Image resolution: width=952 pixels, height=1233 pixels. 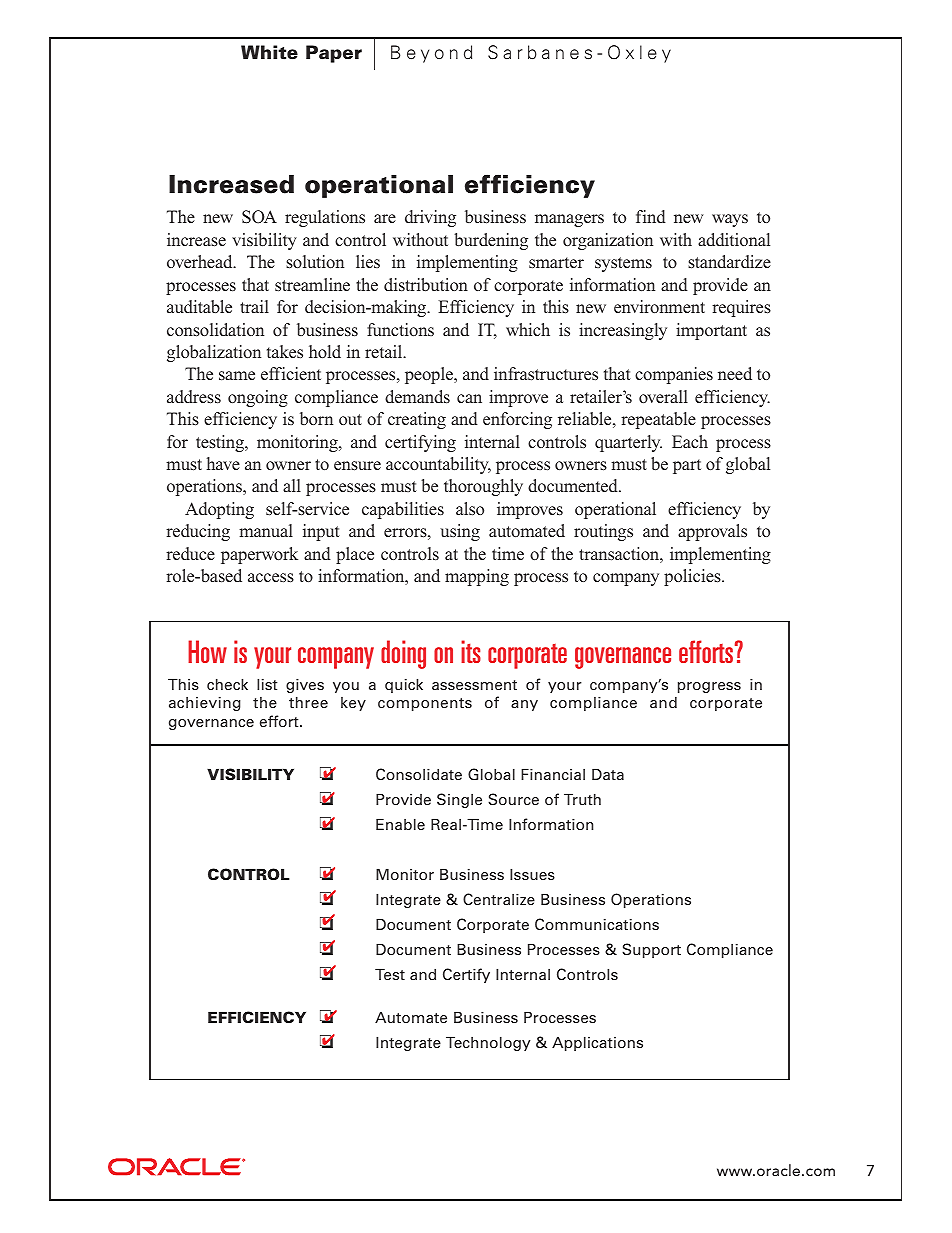 What do you see at coordinates (608, 774) in the page?
I see `Data` at bounding box center [608, 774].
